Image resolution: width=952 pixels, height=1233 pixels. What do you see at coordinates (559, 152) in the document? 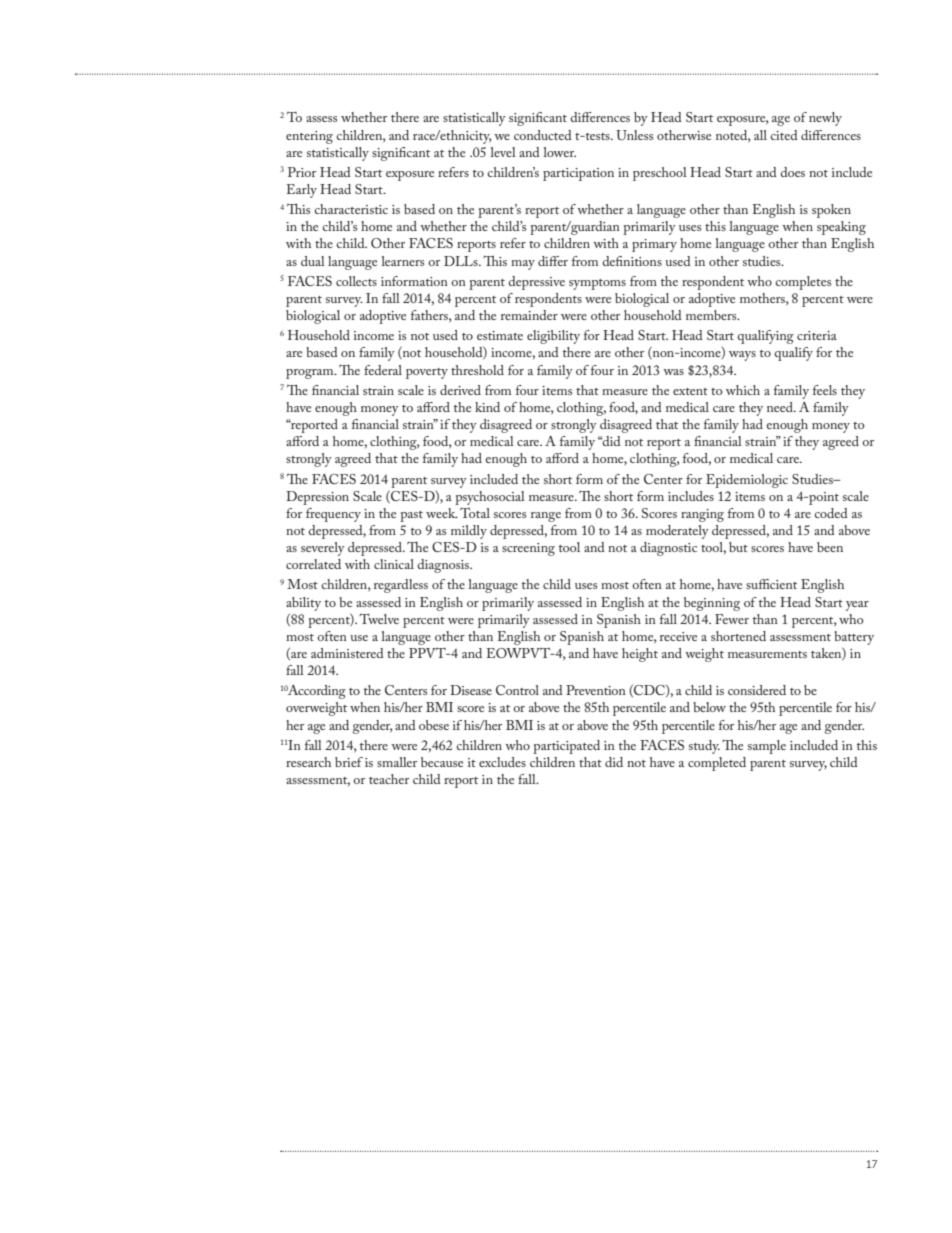
I see `lower` at bounding box center [559, 152].
